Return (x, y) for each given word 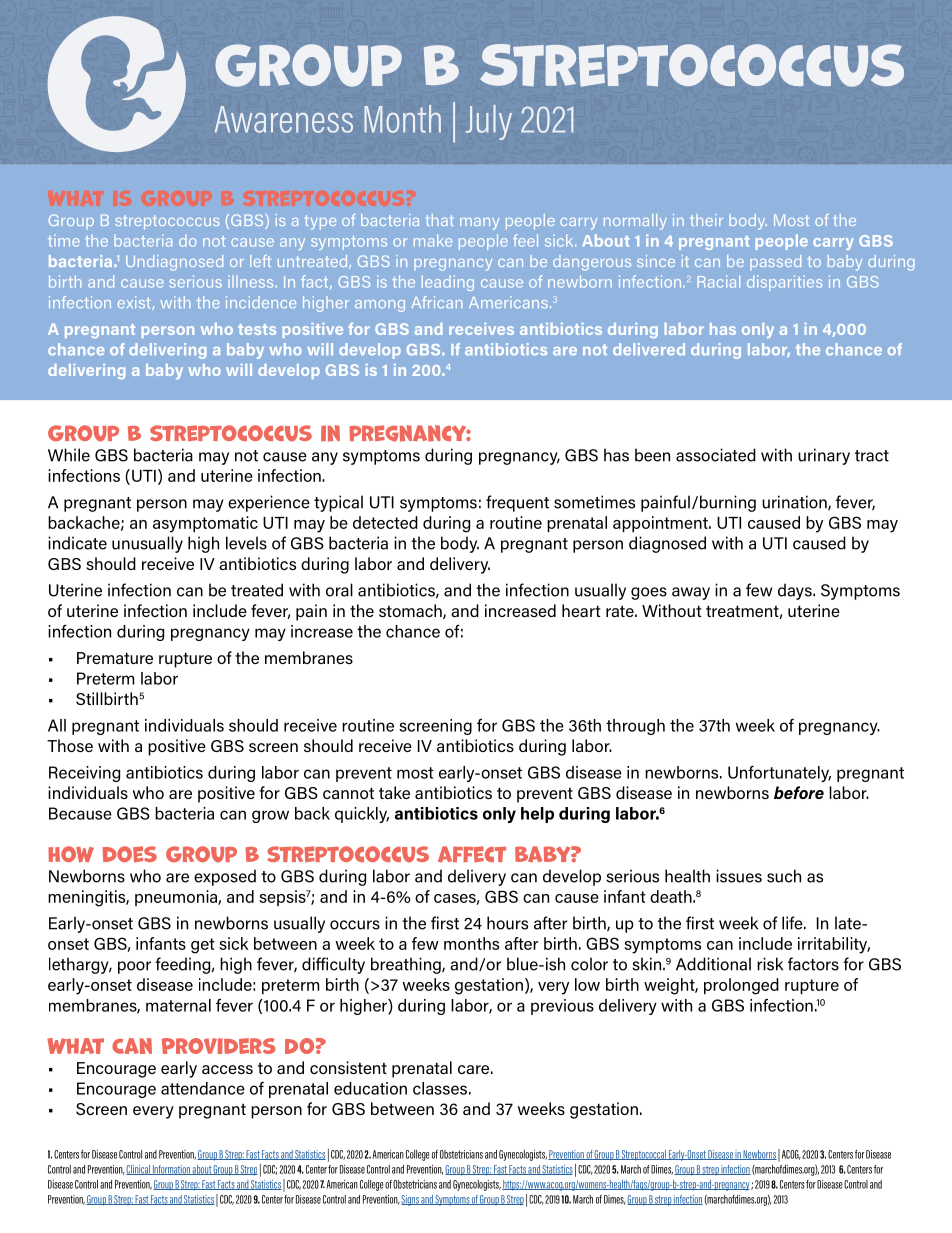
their (706, 220)
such (784, 876)
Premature (115, 658)
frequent (517, 503)
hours (507, 923)
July (489, 122)
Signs (411, 1200)
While (69, 455)
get (203, 946)
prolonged (741, 986)
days (796, 591)
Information (171, 1170)
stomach (411, 611)
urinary (824, 456)
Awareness (284, 119)
